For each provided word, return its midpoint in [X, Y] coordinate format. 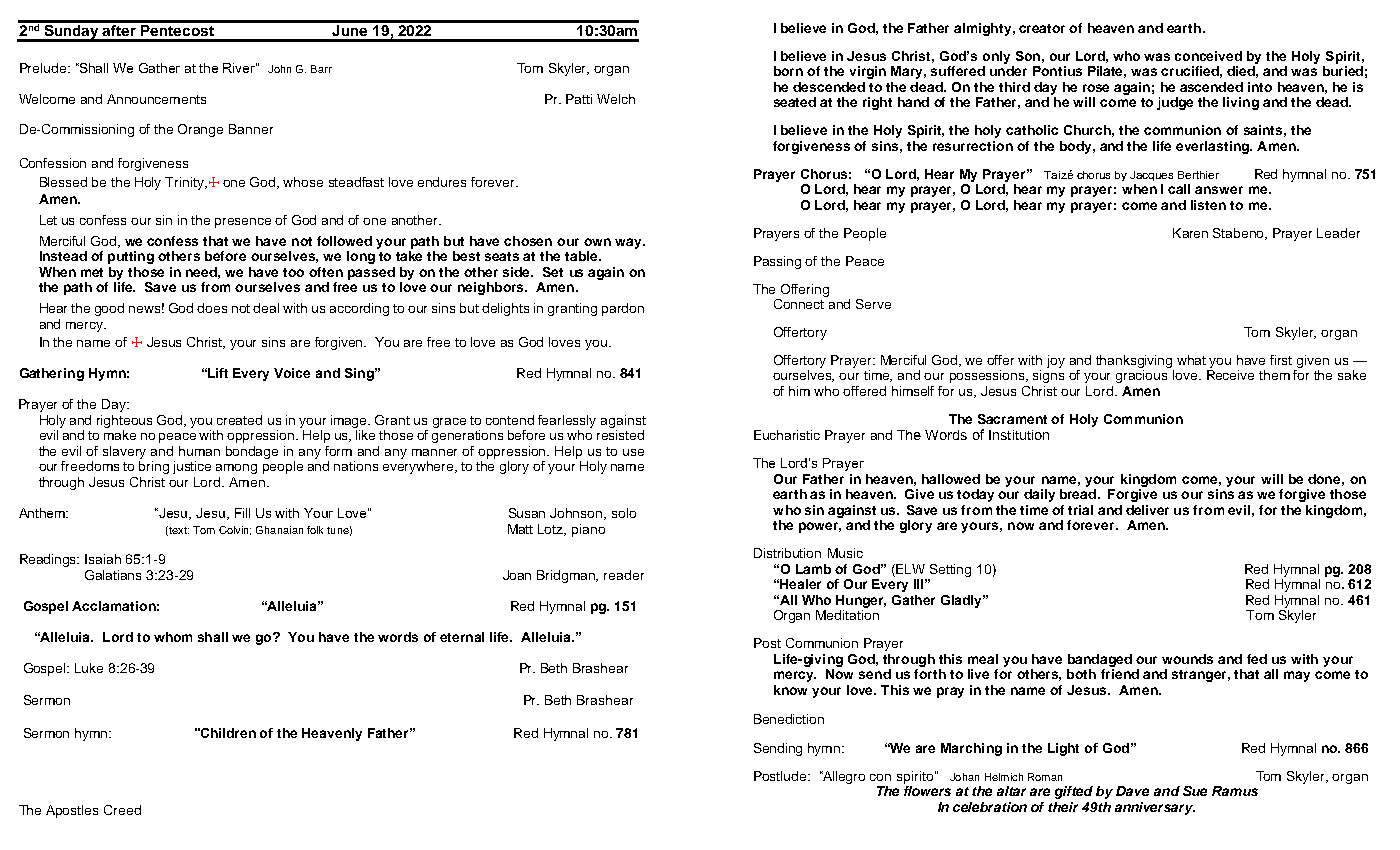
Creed [122, 810]
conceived [1208, 56]
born [788, 71]
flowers [927, 791]
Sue [1195, 791]
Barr [321, 69]
